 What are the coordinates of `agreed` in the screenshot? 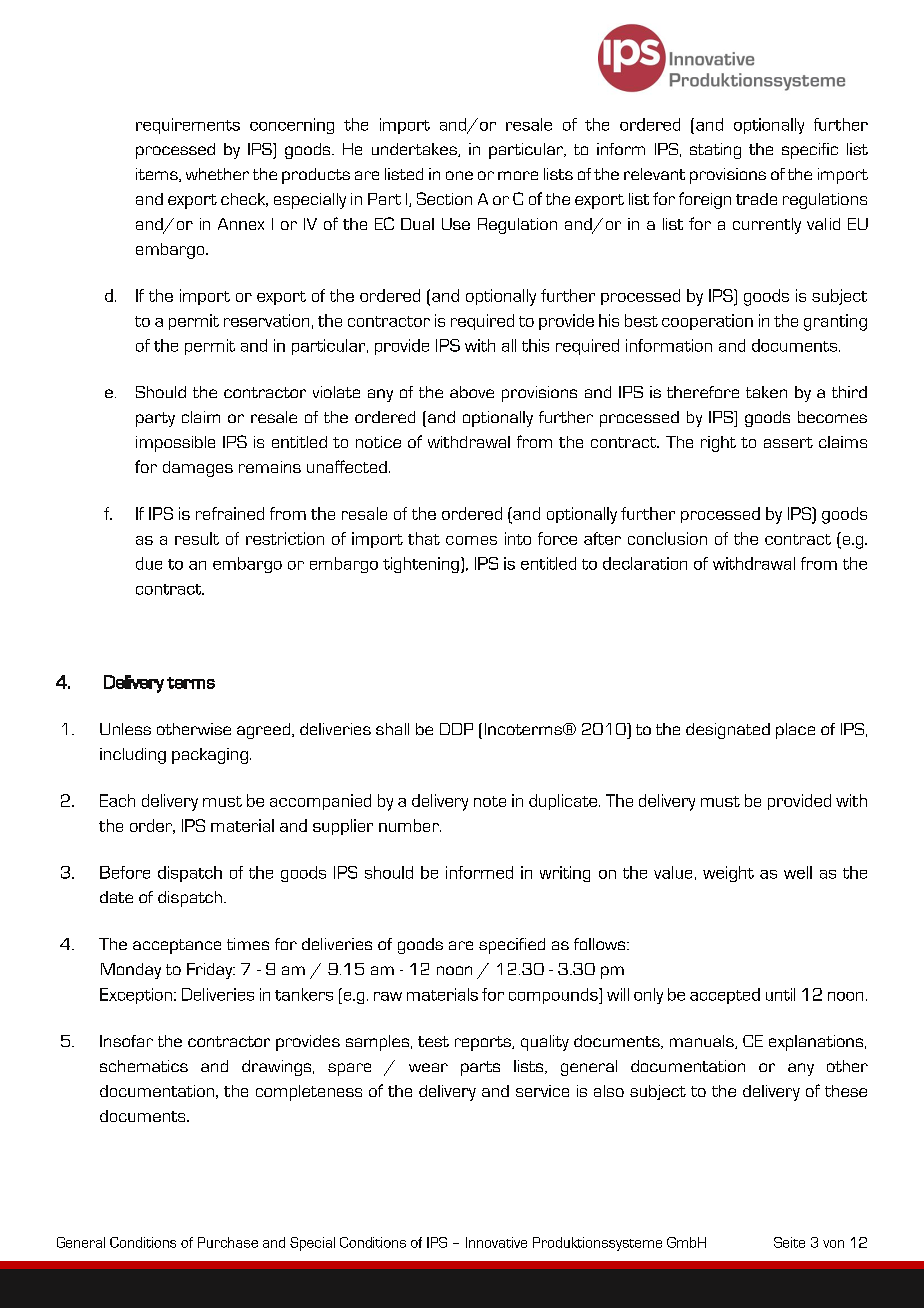 It's located at (265, 731).
